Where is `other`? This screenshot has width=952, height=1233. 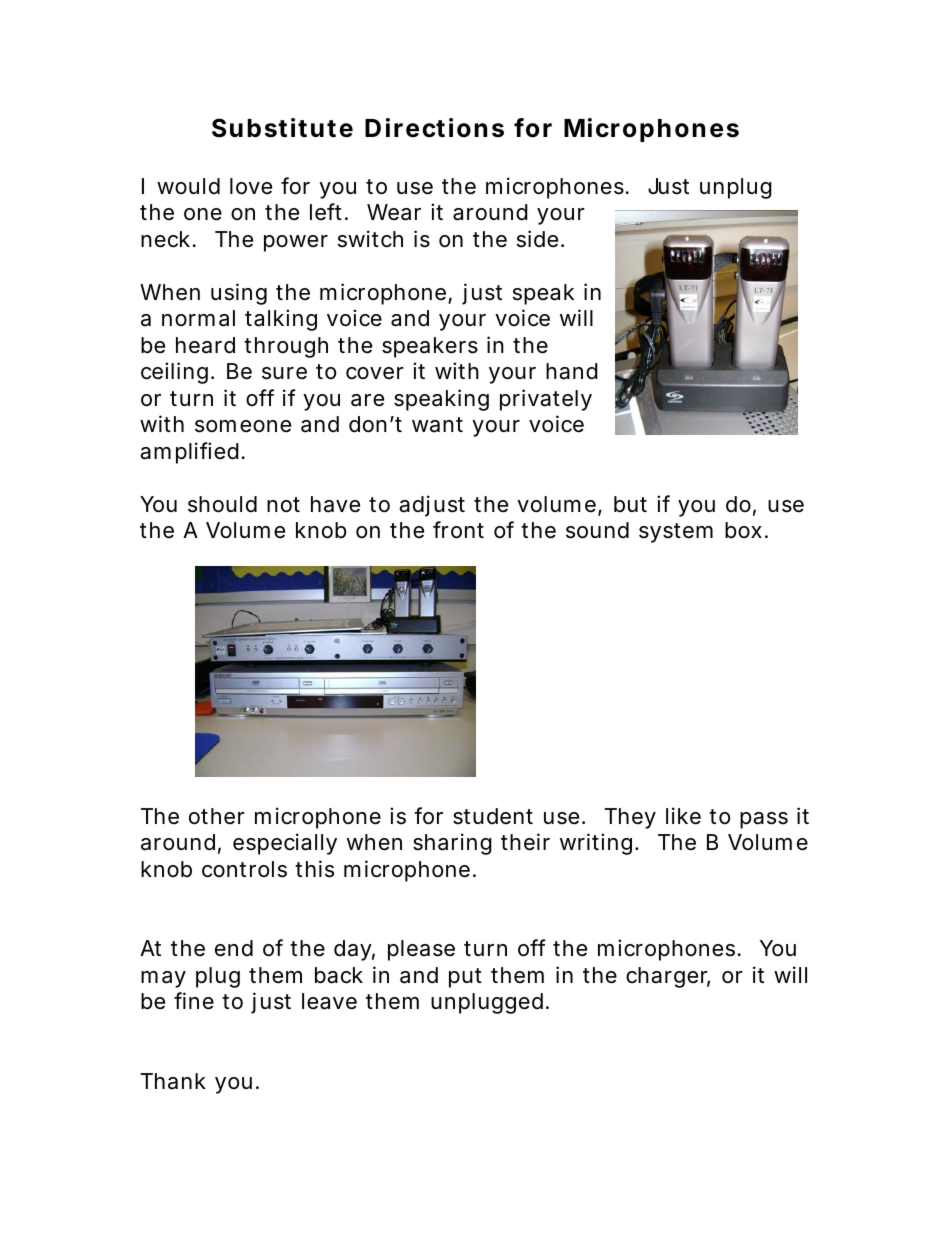 other is located at coordinates (217, 816).
